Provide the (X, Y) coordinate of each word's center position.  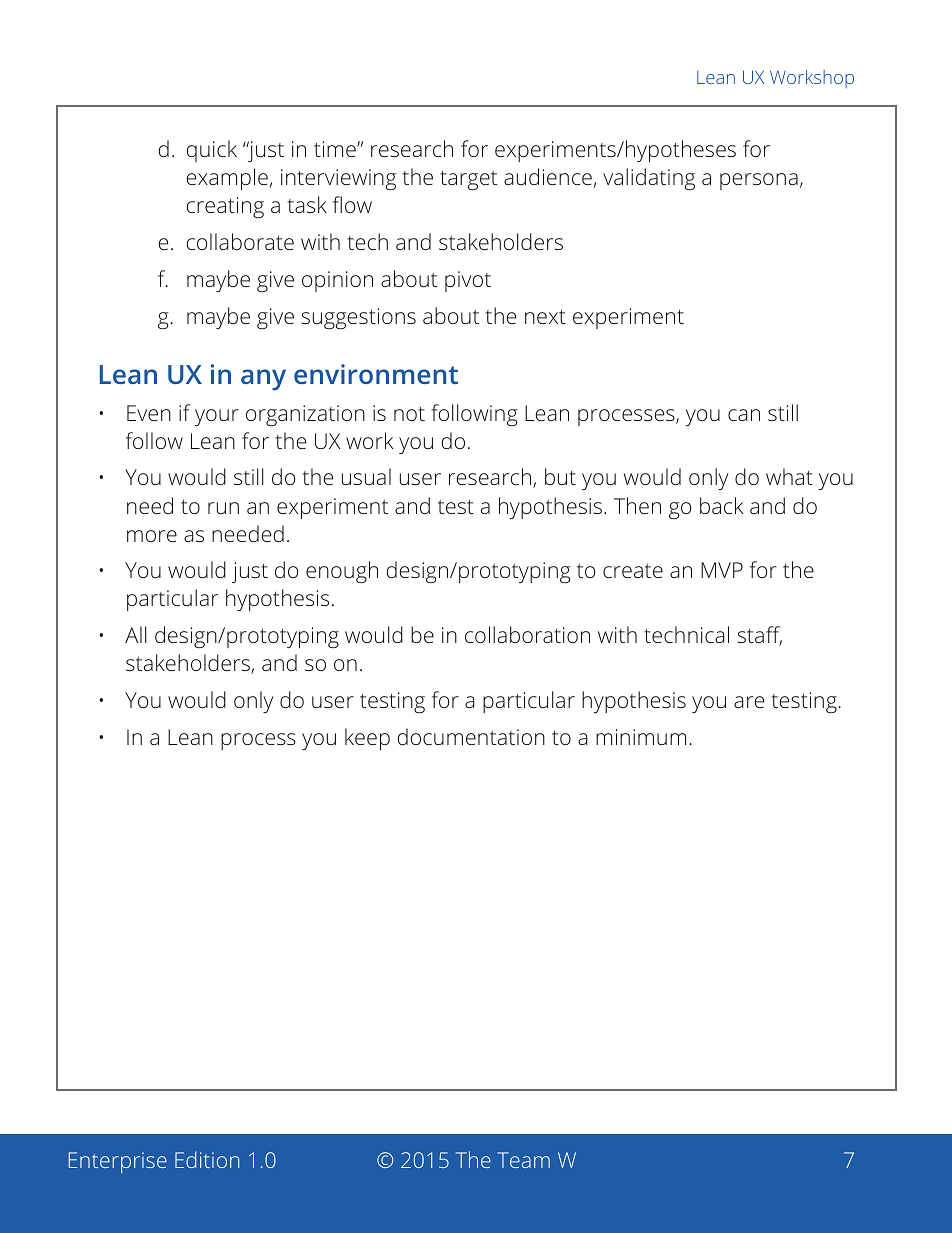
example (227, 179)
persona (759, 181)
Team (523, 1160)
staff (760, 636)
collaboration (527, 634)
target (468, 181)
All (136, 634)
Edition (207, 1159)
